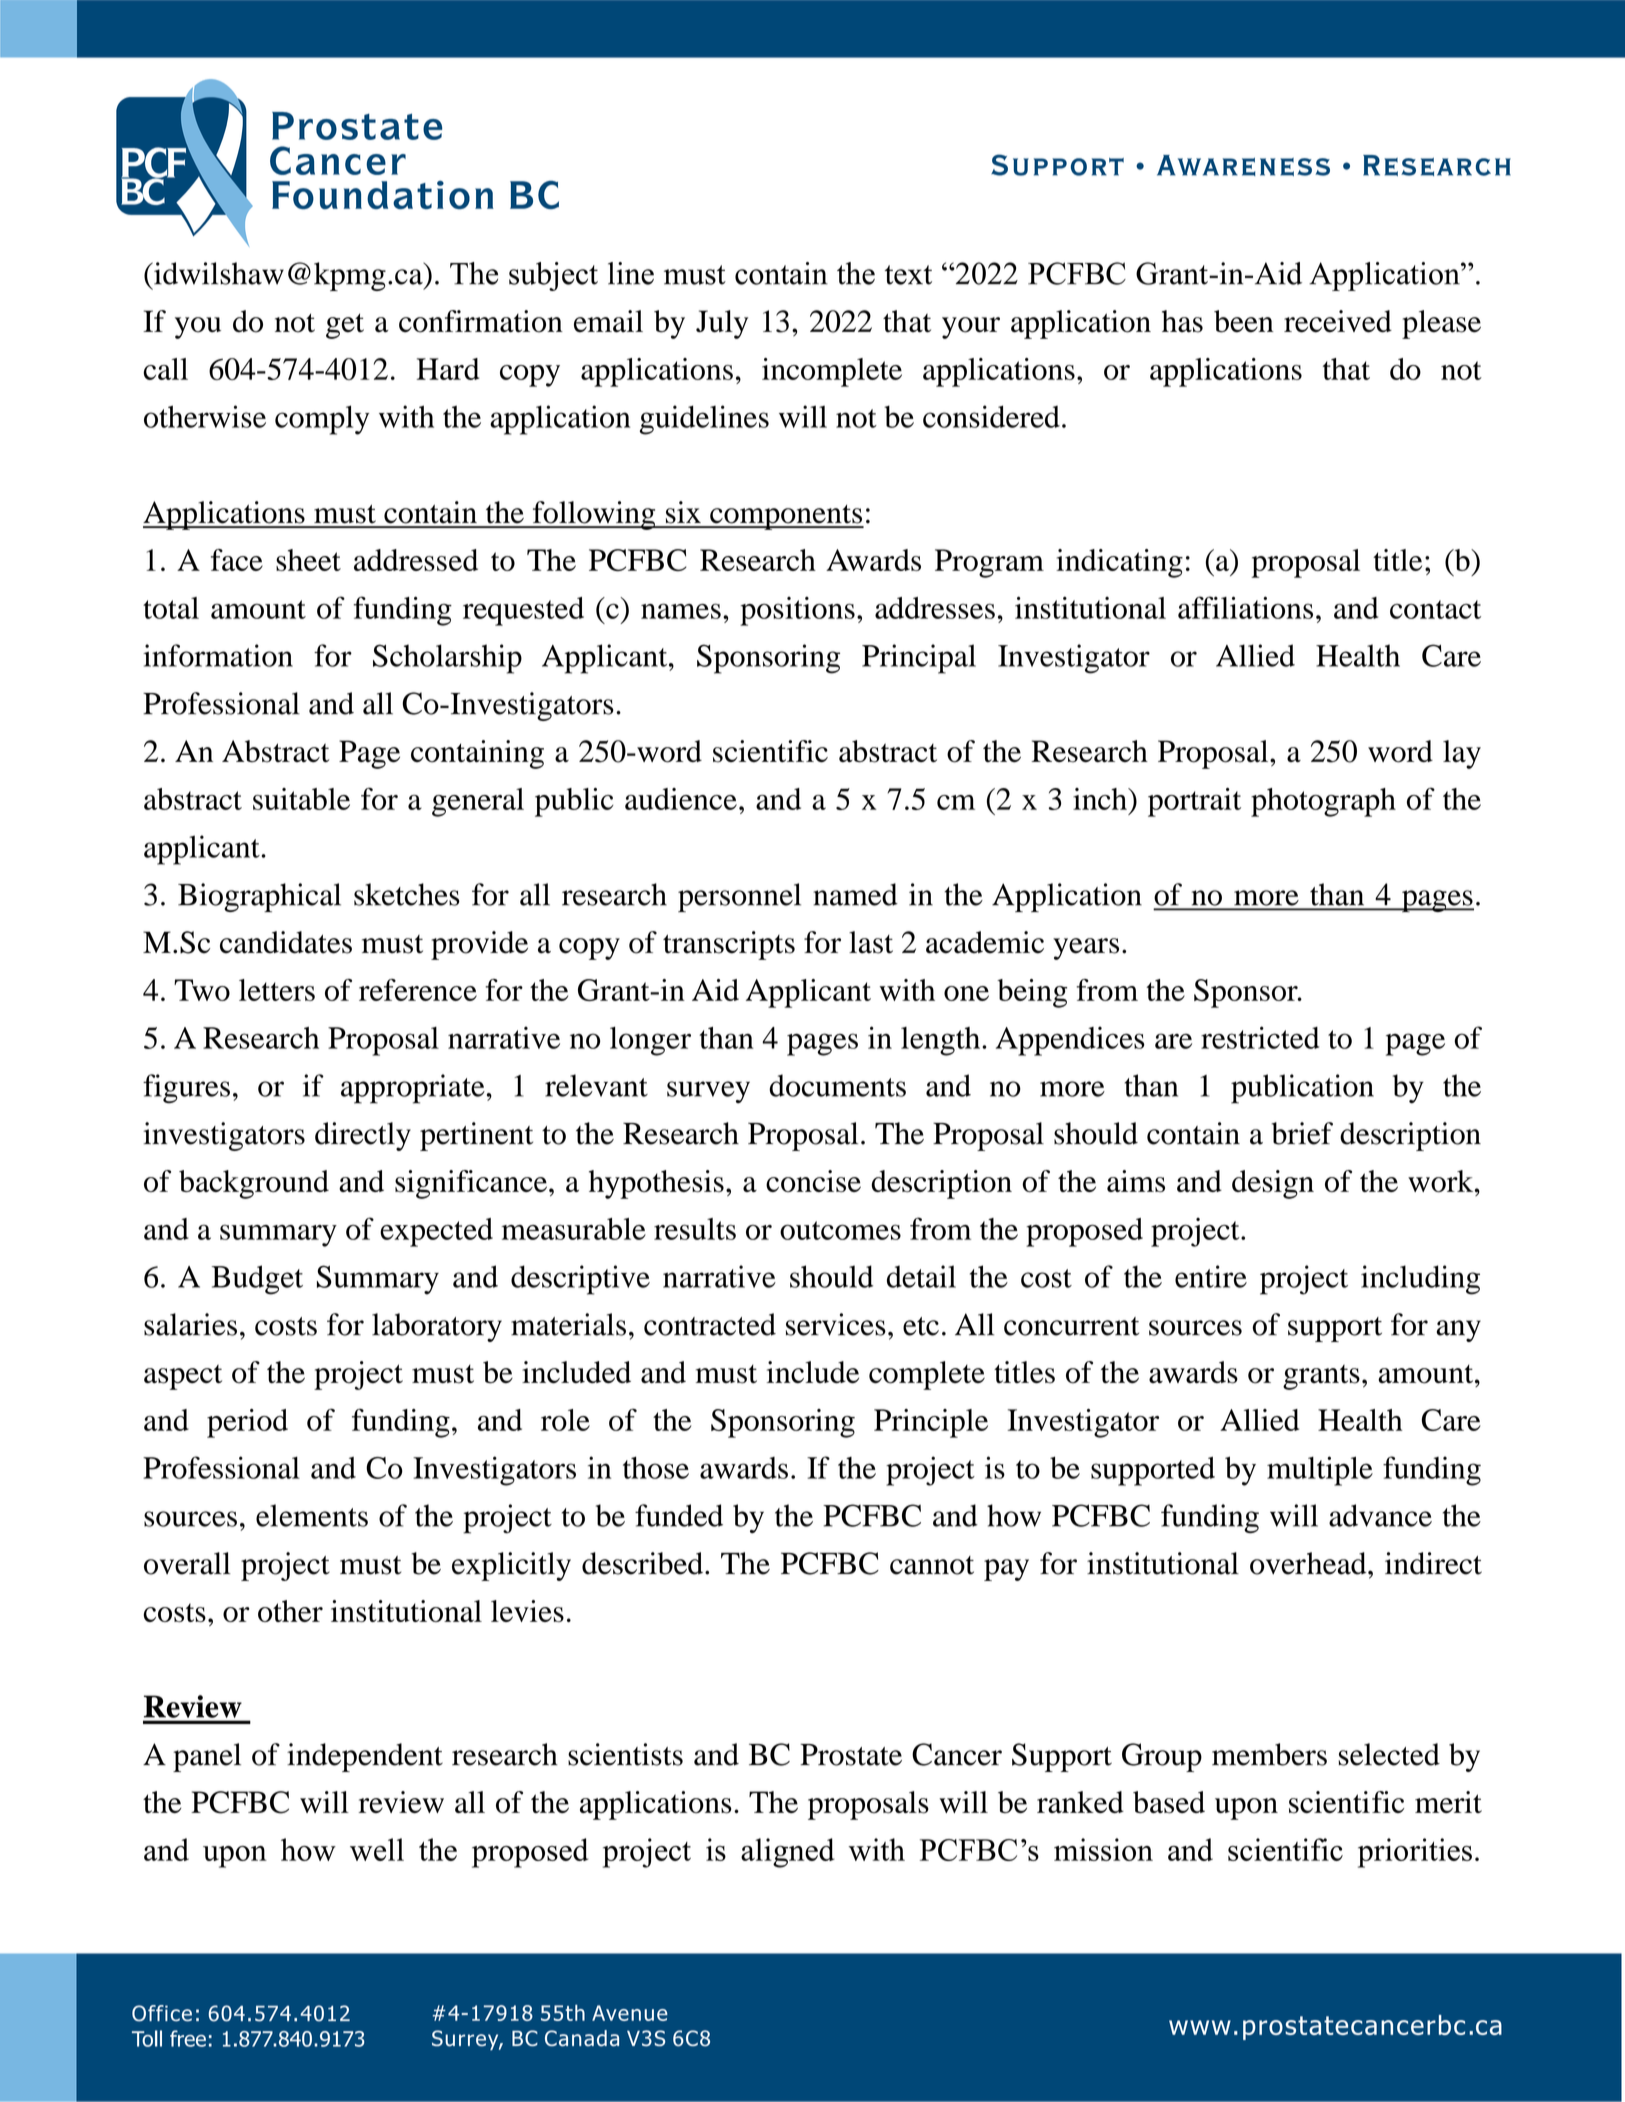 Image resolution: width=1625 pixels, height=2102 pixels. What do you see at coordinates (722, 324) in the document?
I see `July` at bounding box center [722, 324].
